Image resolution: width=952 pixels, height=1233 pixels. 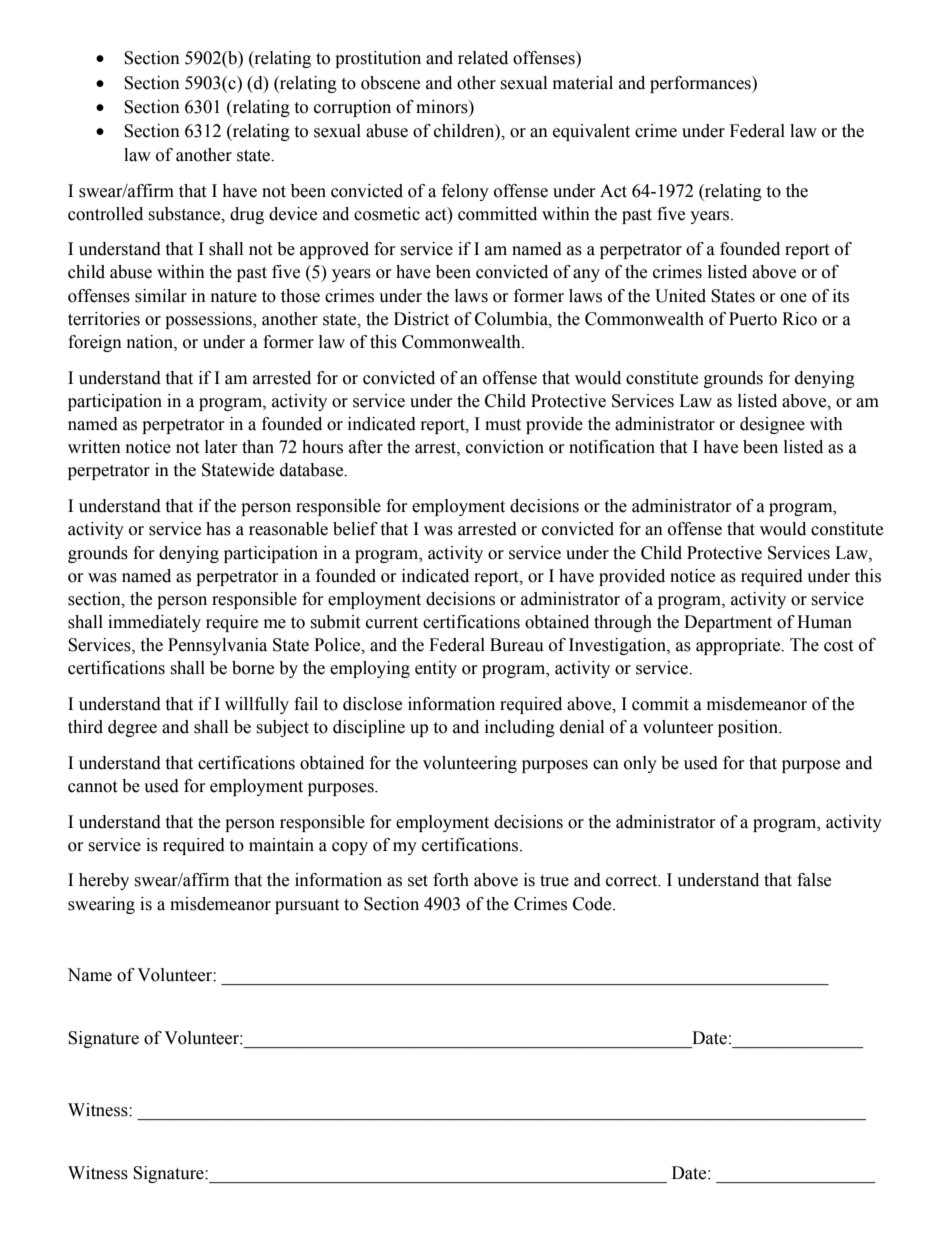 What do you see at coordinates (505, 447) in the screenshot?
I see `conviction` at bounding box center [505, 447].
